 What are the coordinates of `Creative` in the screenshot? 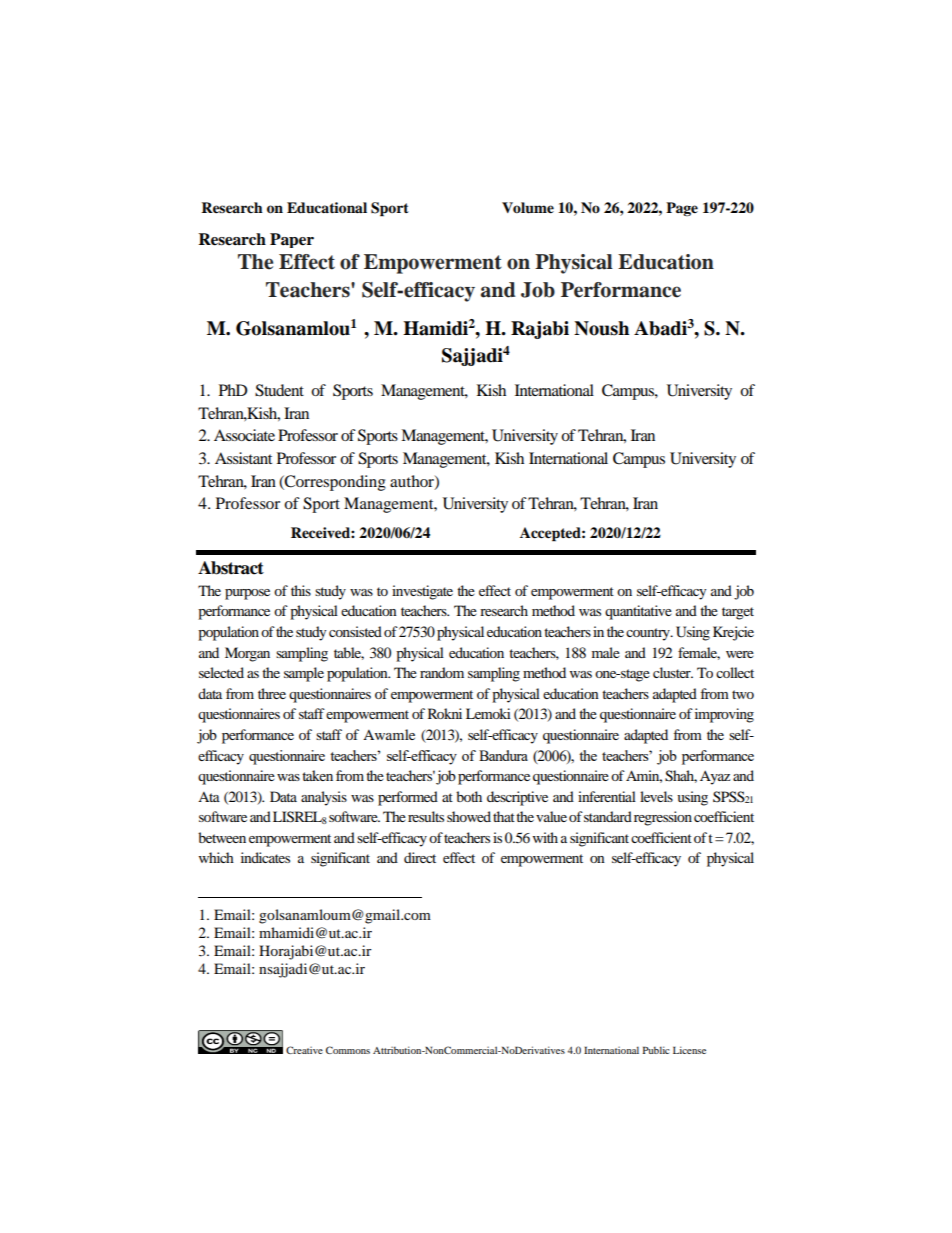 It's located at (304, 1050).
